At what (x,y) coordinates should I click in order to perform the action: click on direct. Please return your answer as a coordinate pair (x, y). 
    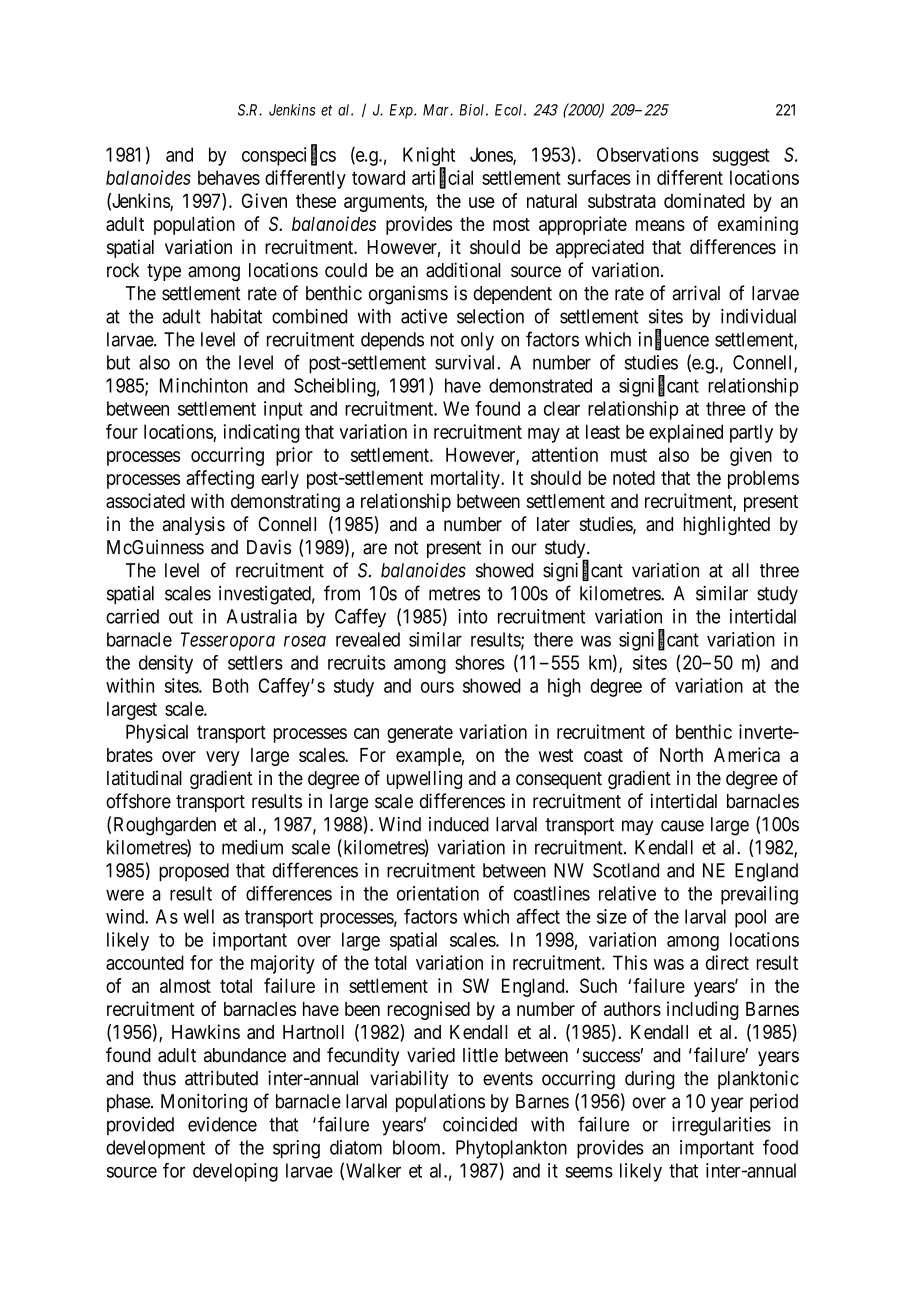
    Looking at the image, I should click on (727, 962).
